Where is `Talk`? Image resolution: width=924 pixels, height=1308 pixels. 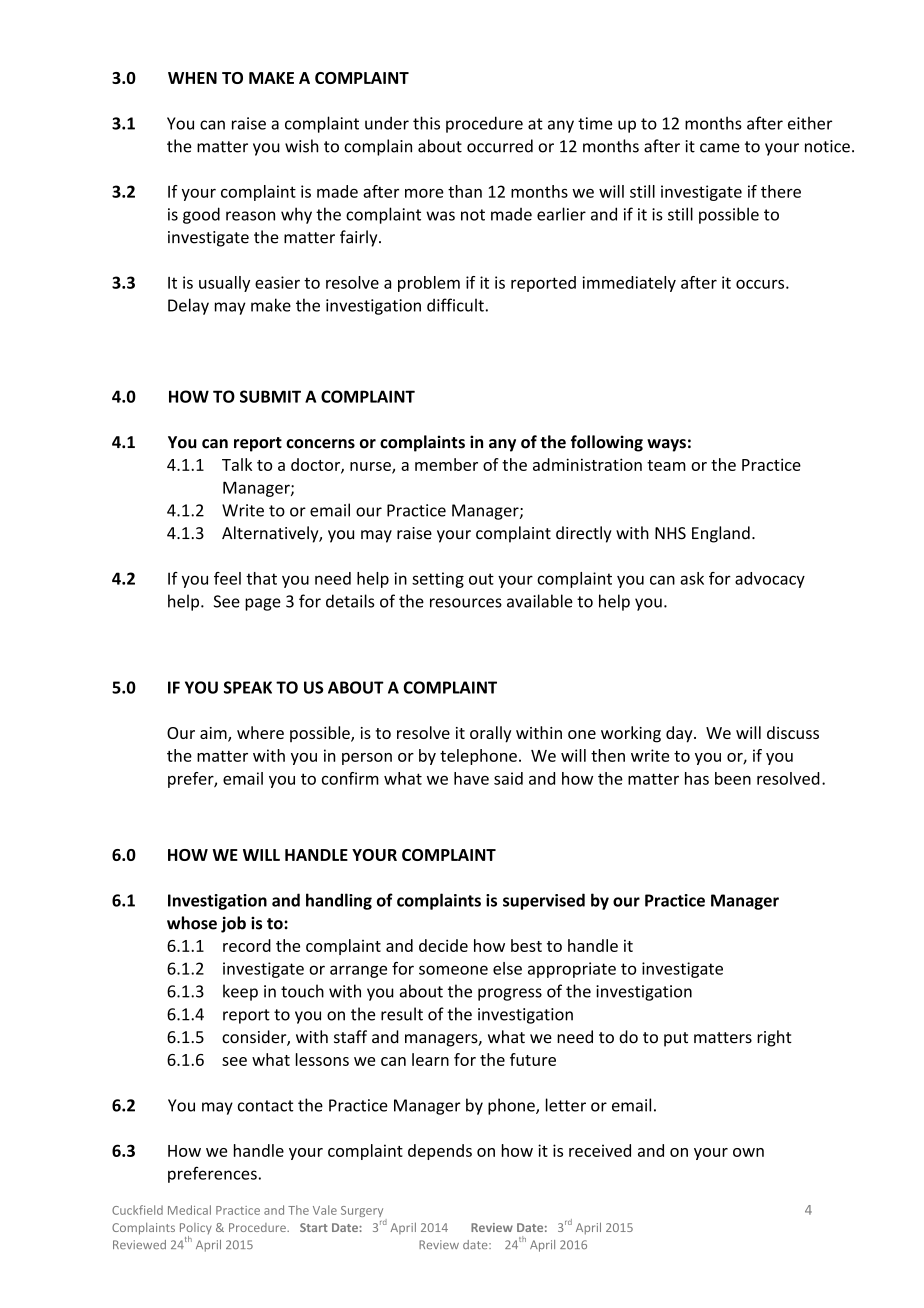 Talk is located at coordinates (237, 464).
